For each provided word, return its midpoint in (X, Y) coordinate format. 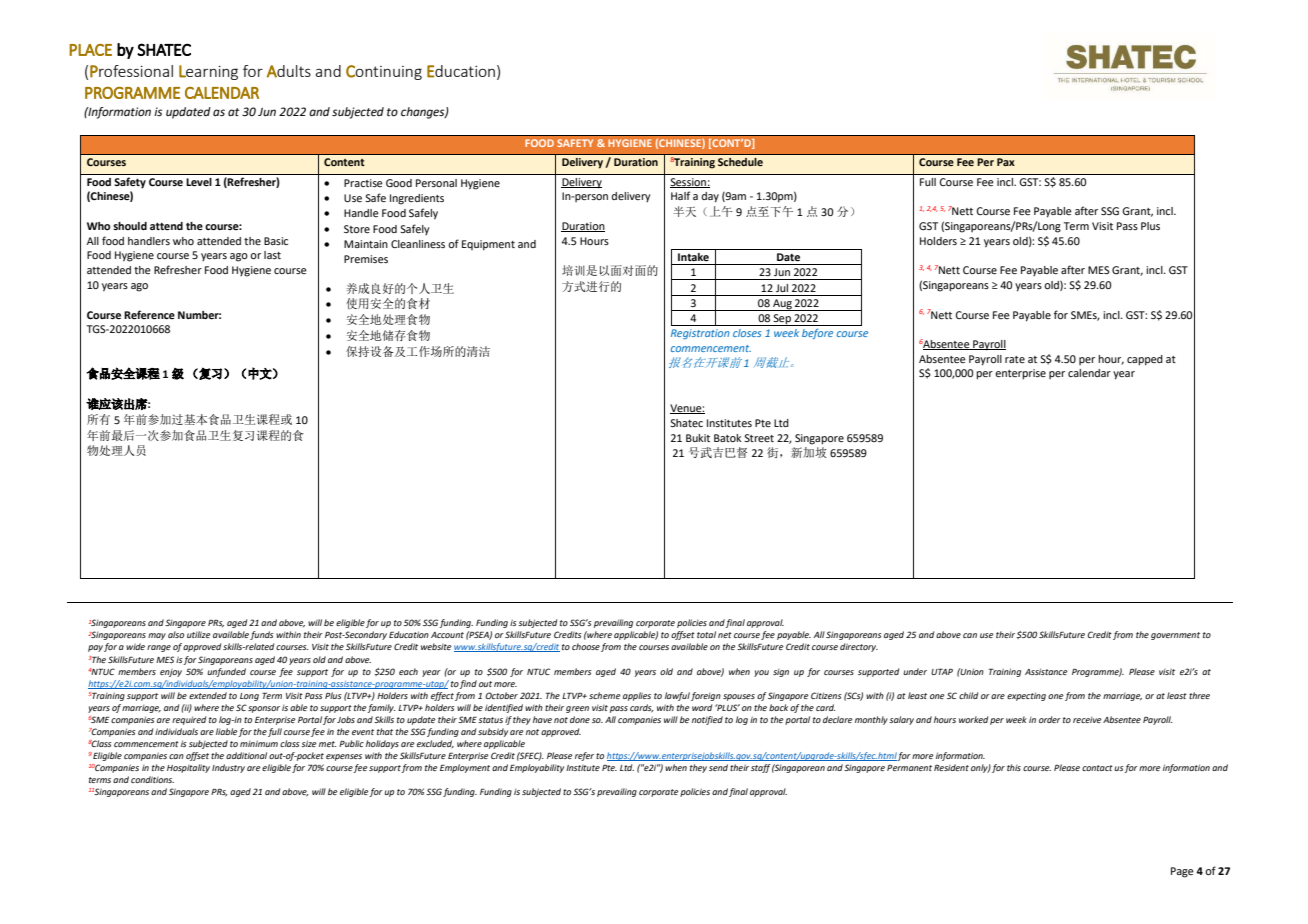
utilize (199, 634)
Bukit (698, 438)
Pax (1006, 162)
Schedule (740, 162)
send (718, 767)
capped (1145, 360)
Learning (208, 72)
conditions (152, 779)
